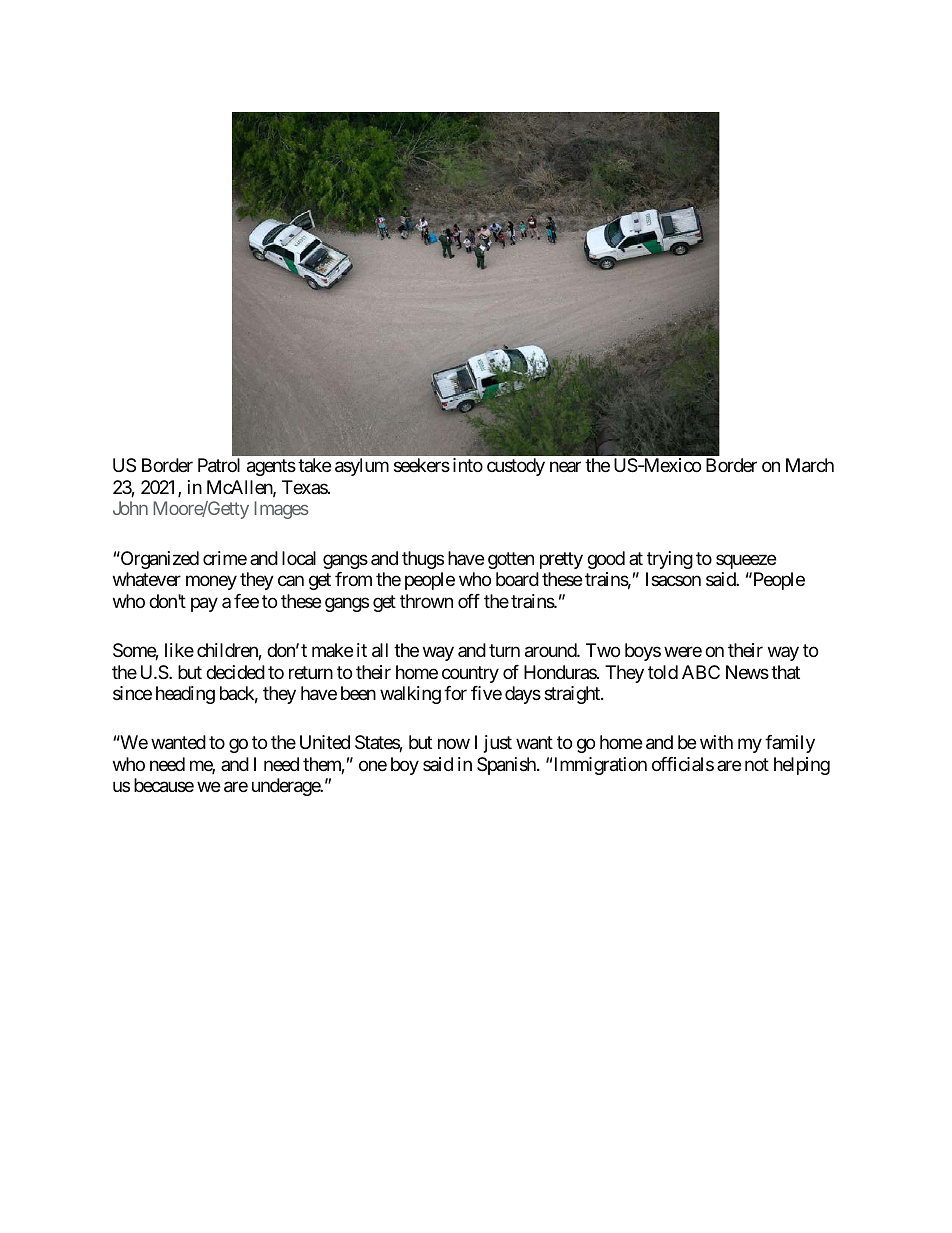 The width and height of the page is (952, 1233). I want to click on pay, so click(204, 604).
